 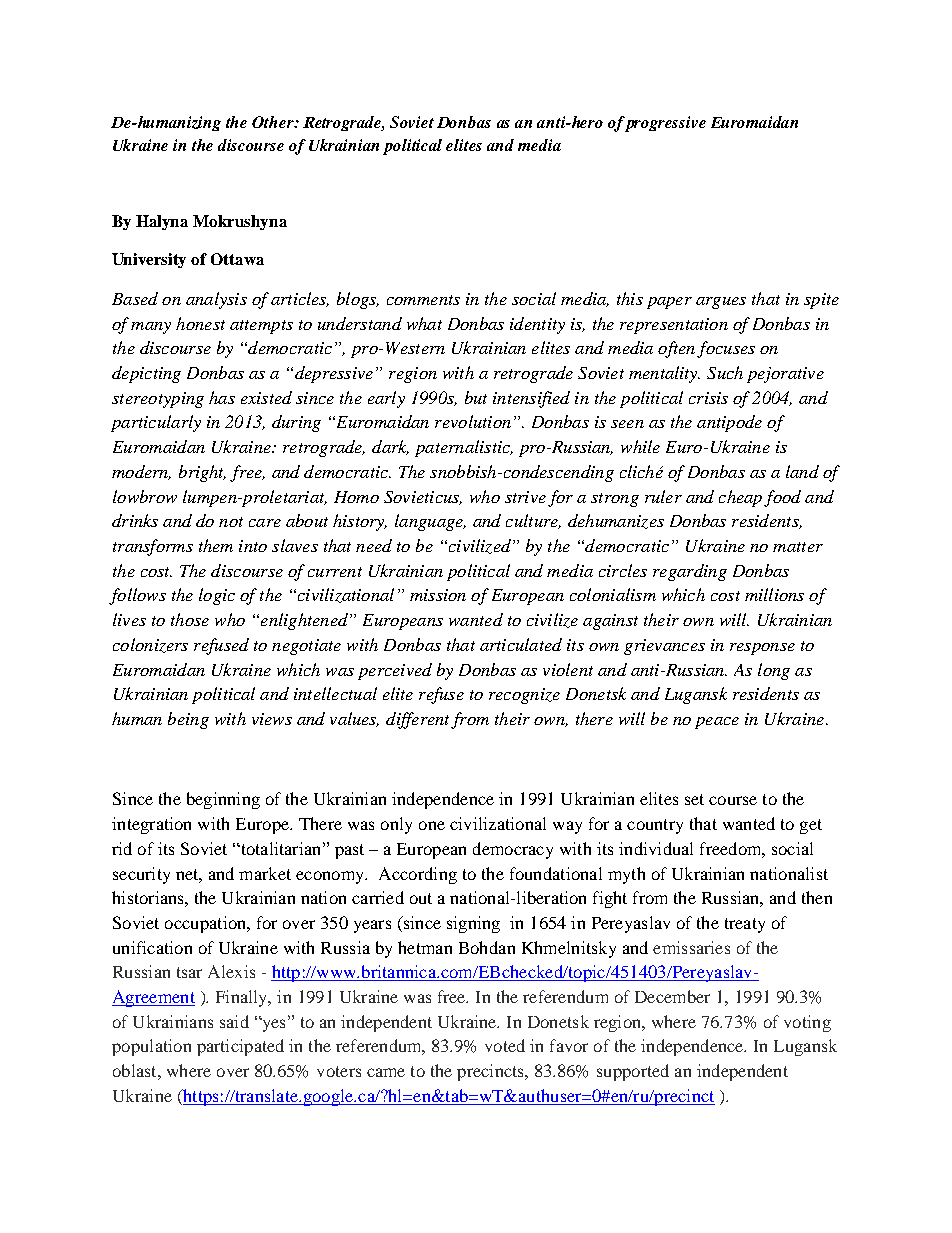 I want to click on participated, so click(x=240, y=1047).
